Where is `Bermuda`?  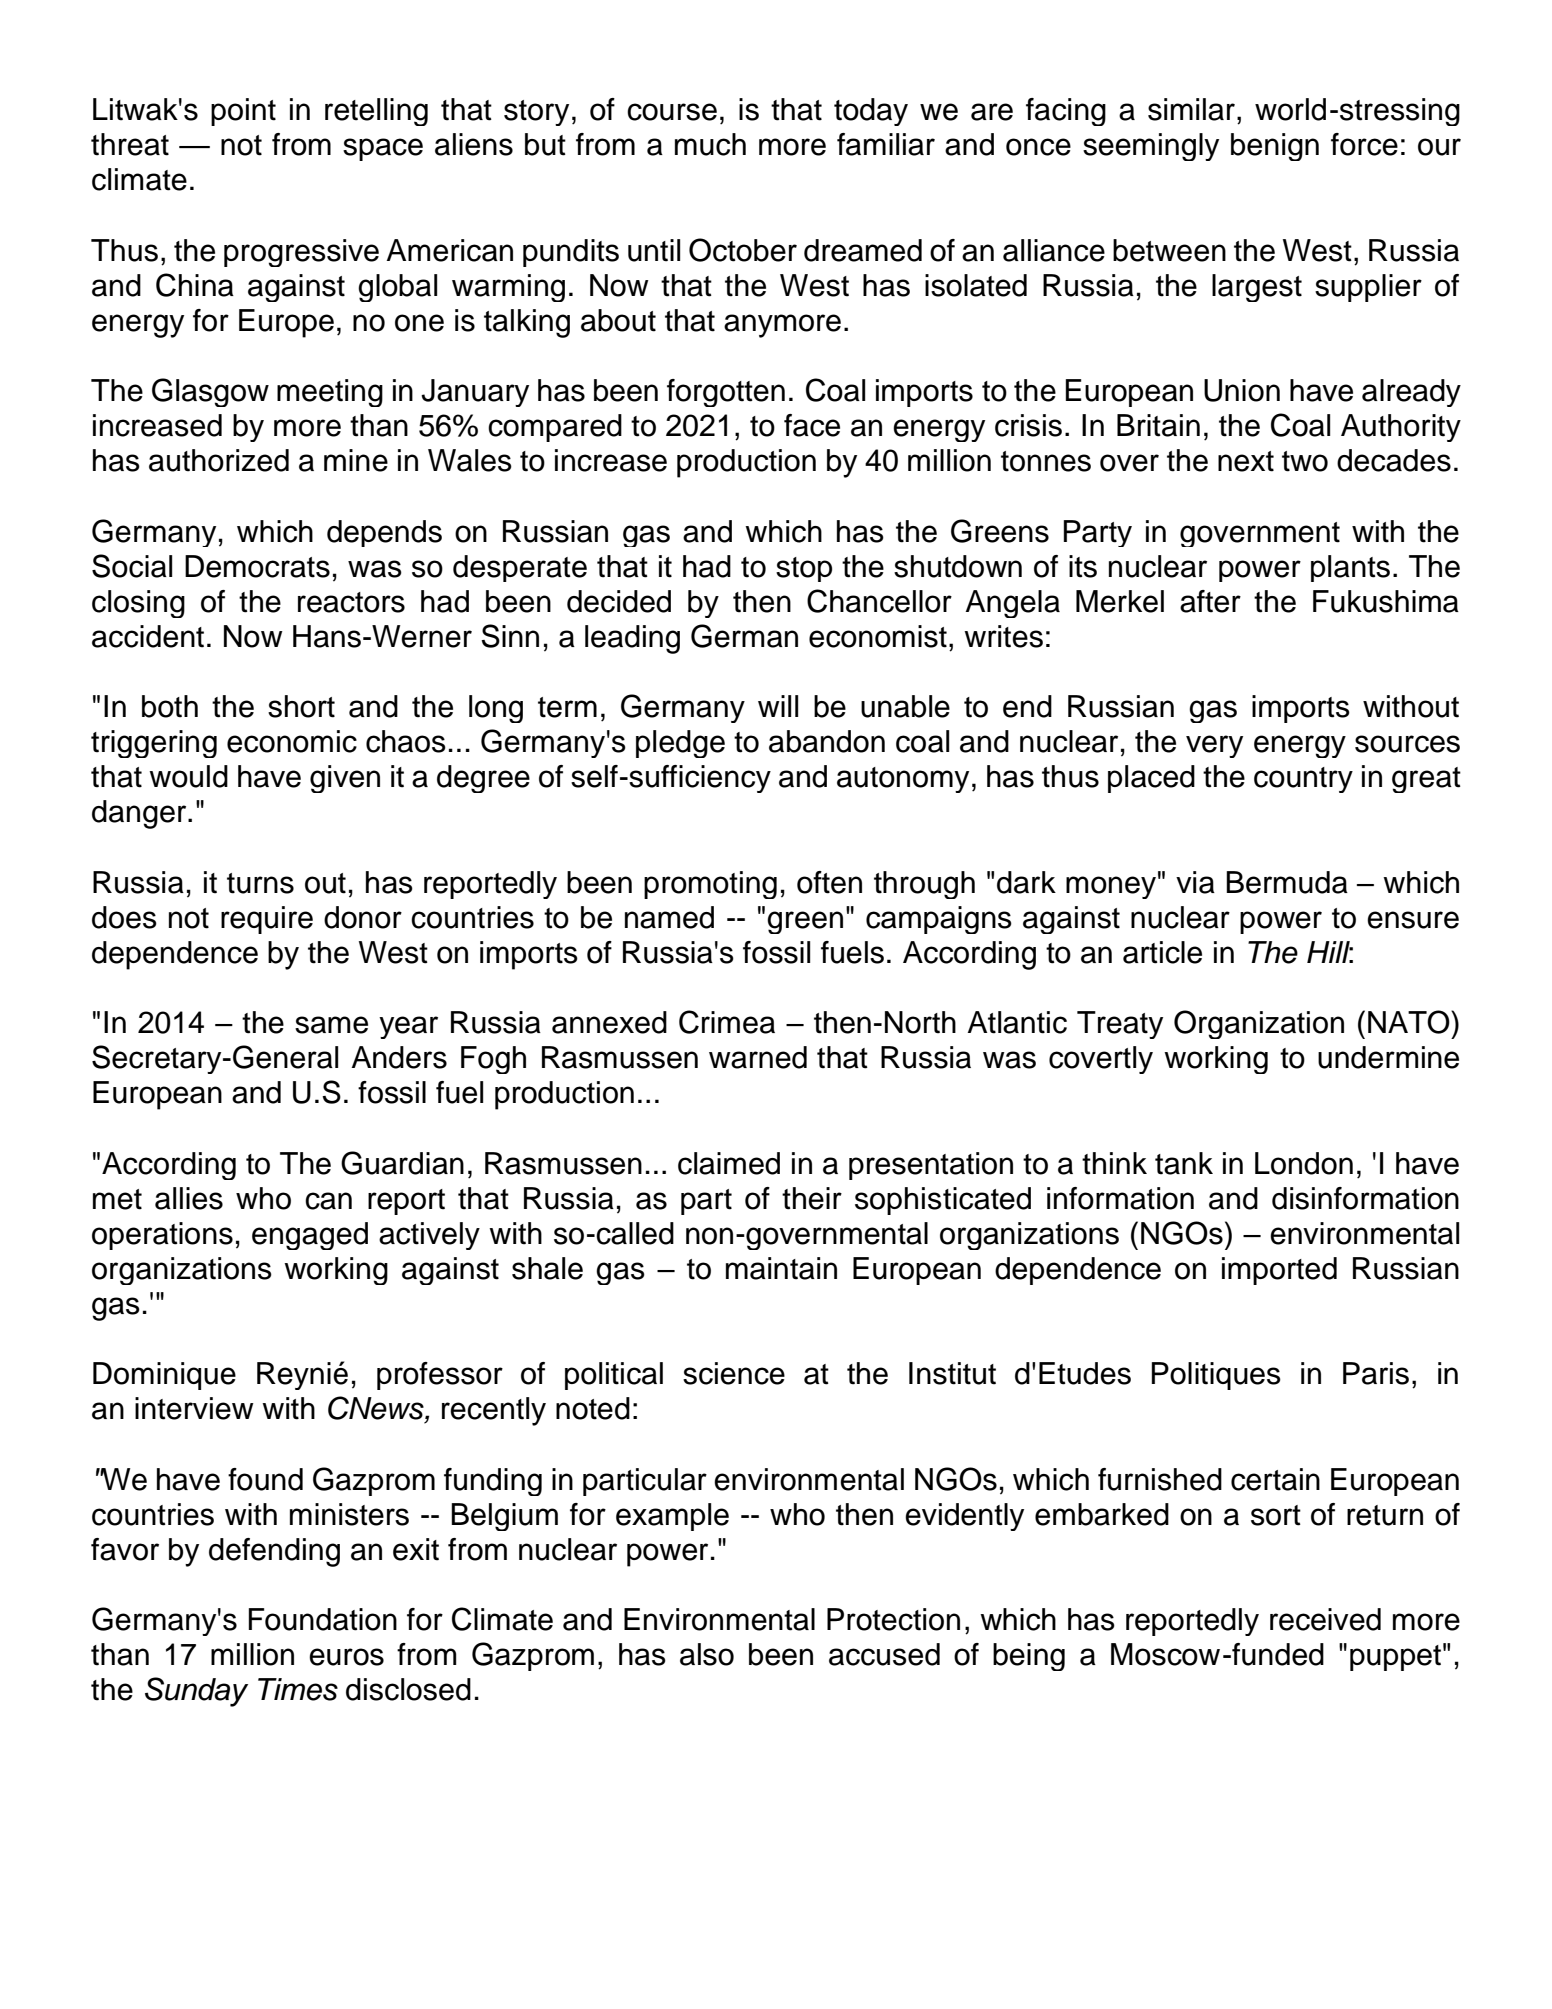 Bermuda is located at coordinates (1287, 882).
